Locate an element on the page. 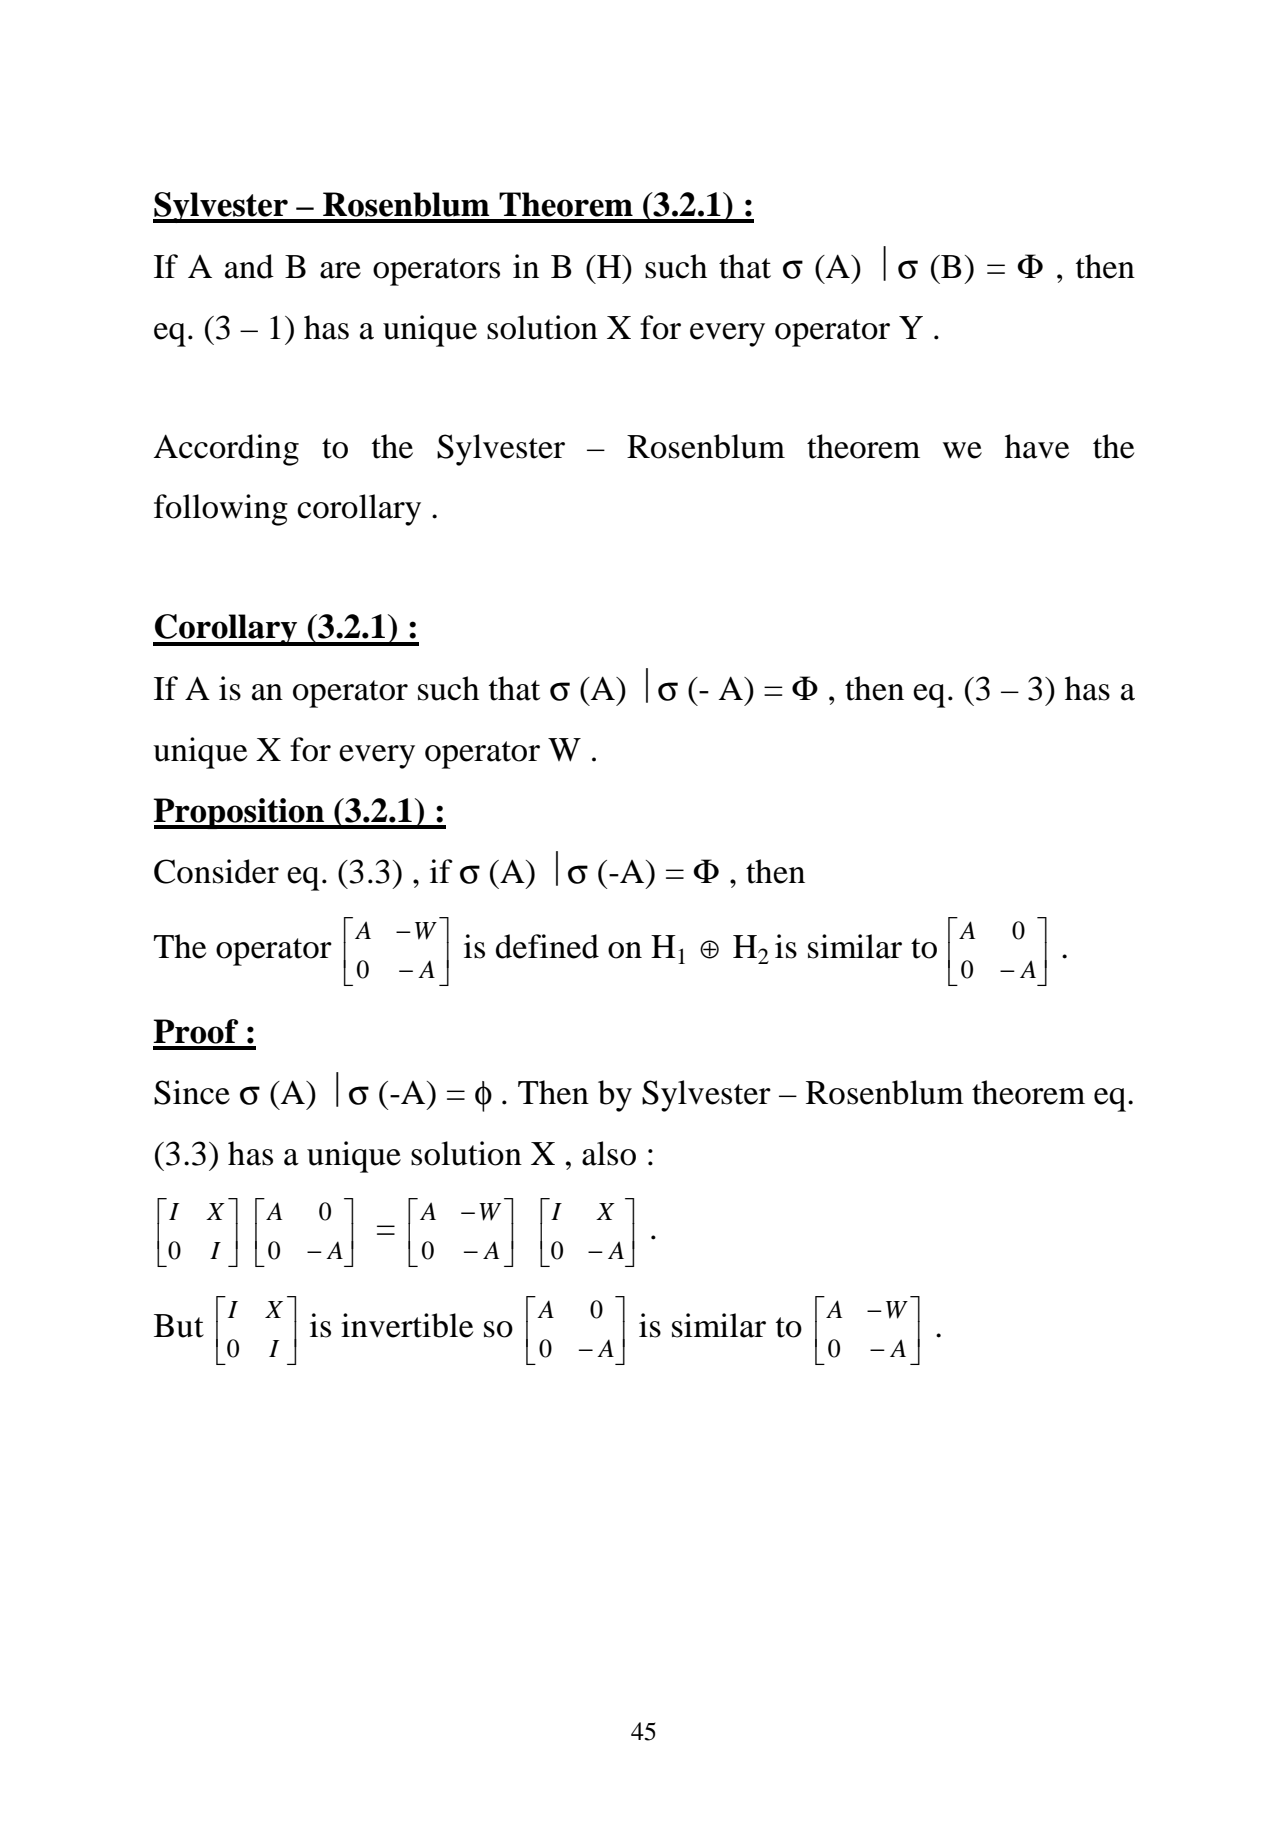 Image resolution: width=1288 pixels, height=1823 pixels. are is located at coordinates (340, 270).
